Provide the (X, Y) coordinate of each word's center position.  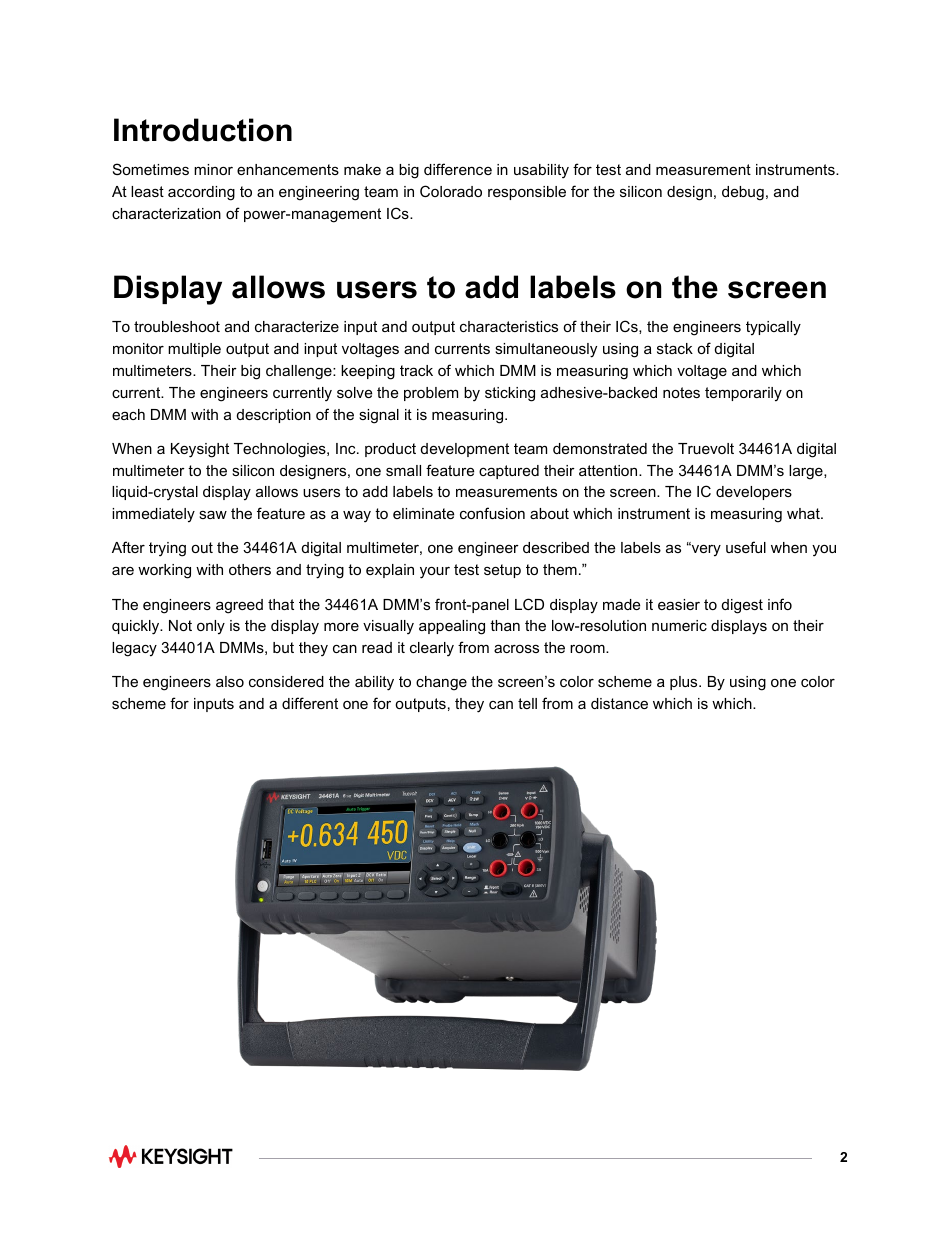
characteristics (509, 326)
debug (743, 193)
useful (746, 547)
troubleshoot (177, 326)
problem (431, 394)
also (230, 681)
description (274, 416)
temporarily (743, 394)
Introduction (203, 130)
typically (773, 328)
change (441, 683)
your (435, 573)
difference (458, 169)
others (250, 569)
